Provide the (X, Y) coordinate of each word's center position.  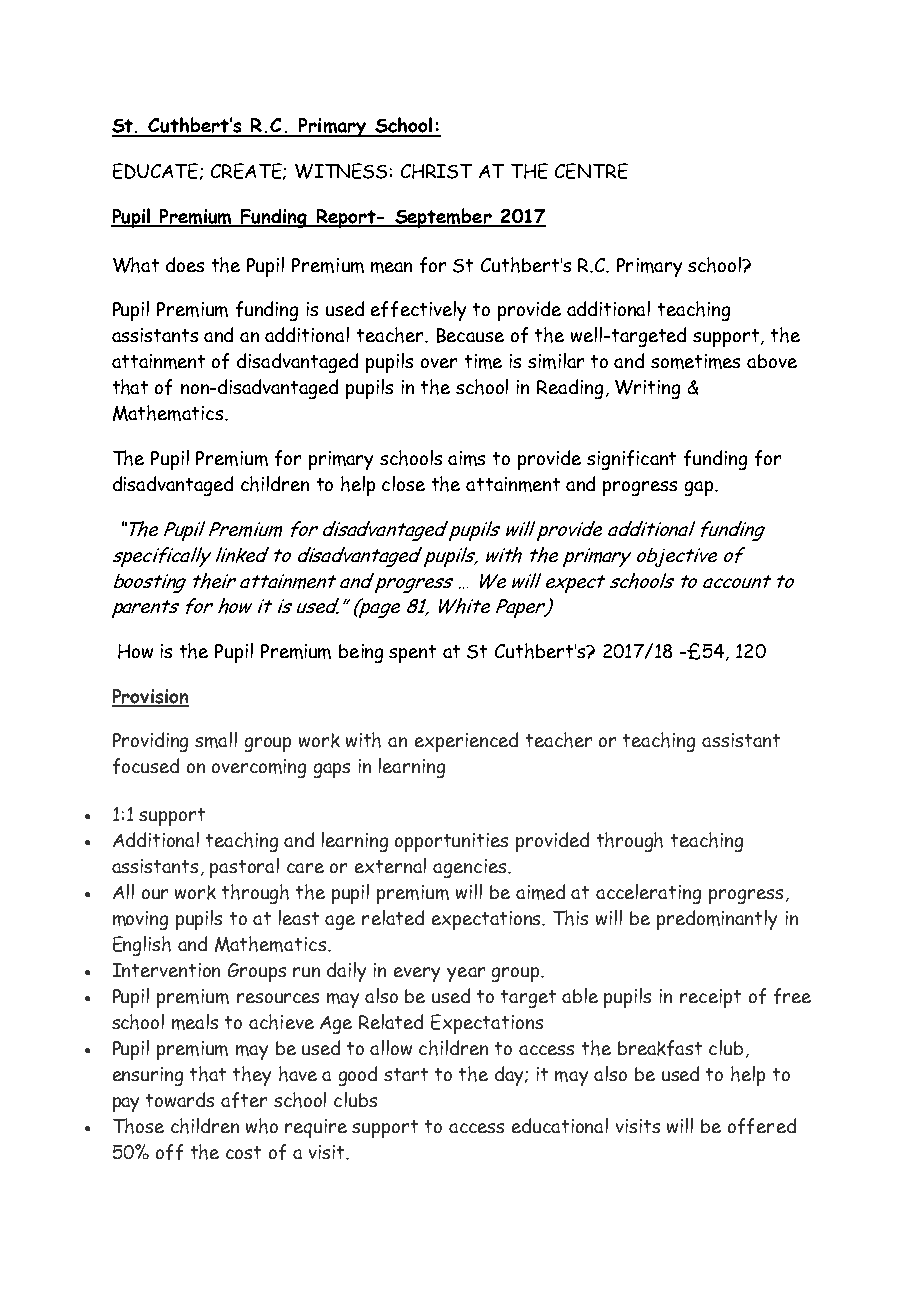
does (185, 264)
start (406, 1074)
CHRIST (436, 171)
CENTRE (591, 171)
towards (180, 1099)
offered (762, 1126)
